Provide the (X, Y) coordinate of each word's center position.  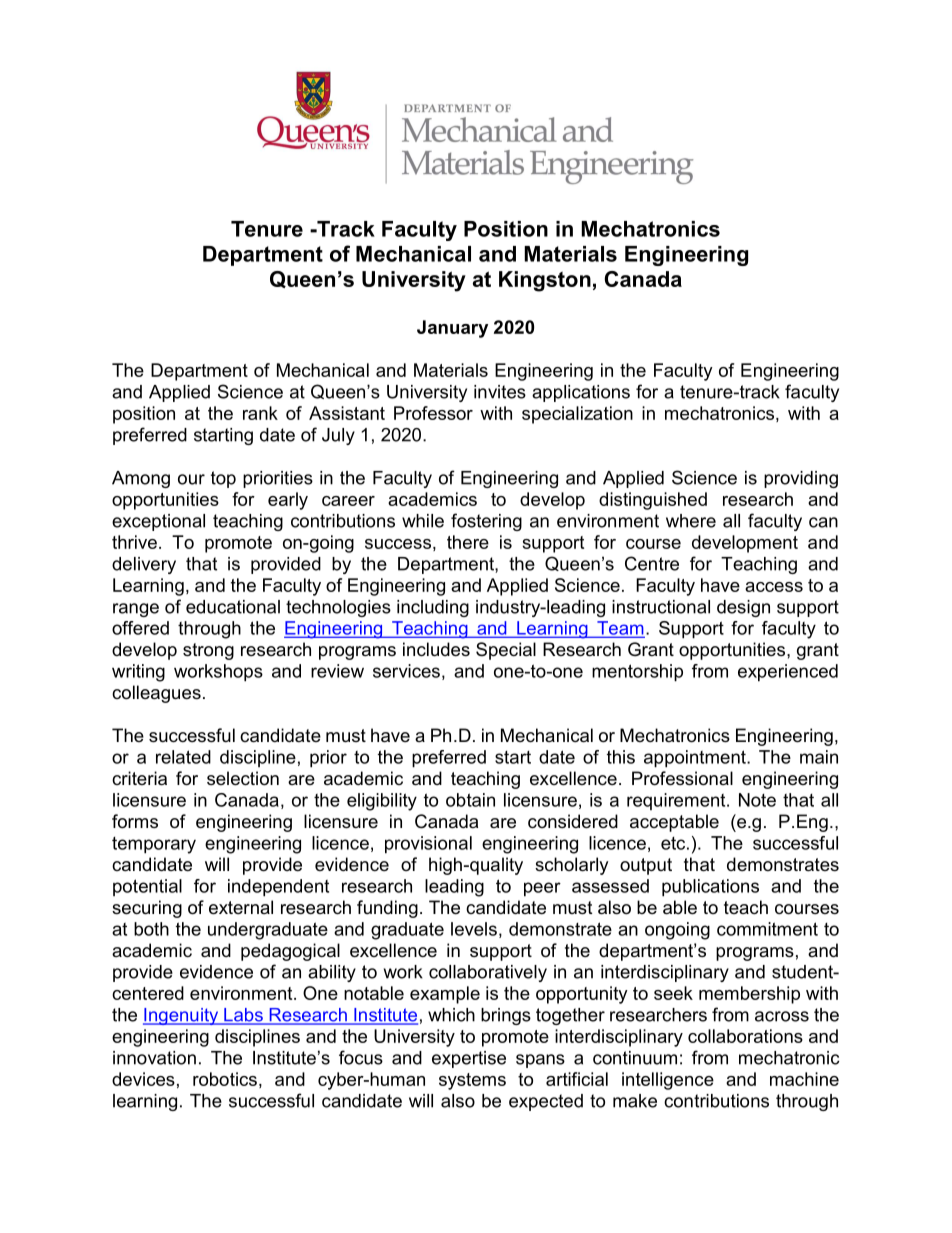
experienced (788, 673)
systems (472, 1081)
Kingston (545, 281)
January (452, 329)
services (406, 671)
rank (260, 413)
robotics (225, 1079)
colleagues (156, 694)
